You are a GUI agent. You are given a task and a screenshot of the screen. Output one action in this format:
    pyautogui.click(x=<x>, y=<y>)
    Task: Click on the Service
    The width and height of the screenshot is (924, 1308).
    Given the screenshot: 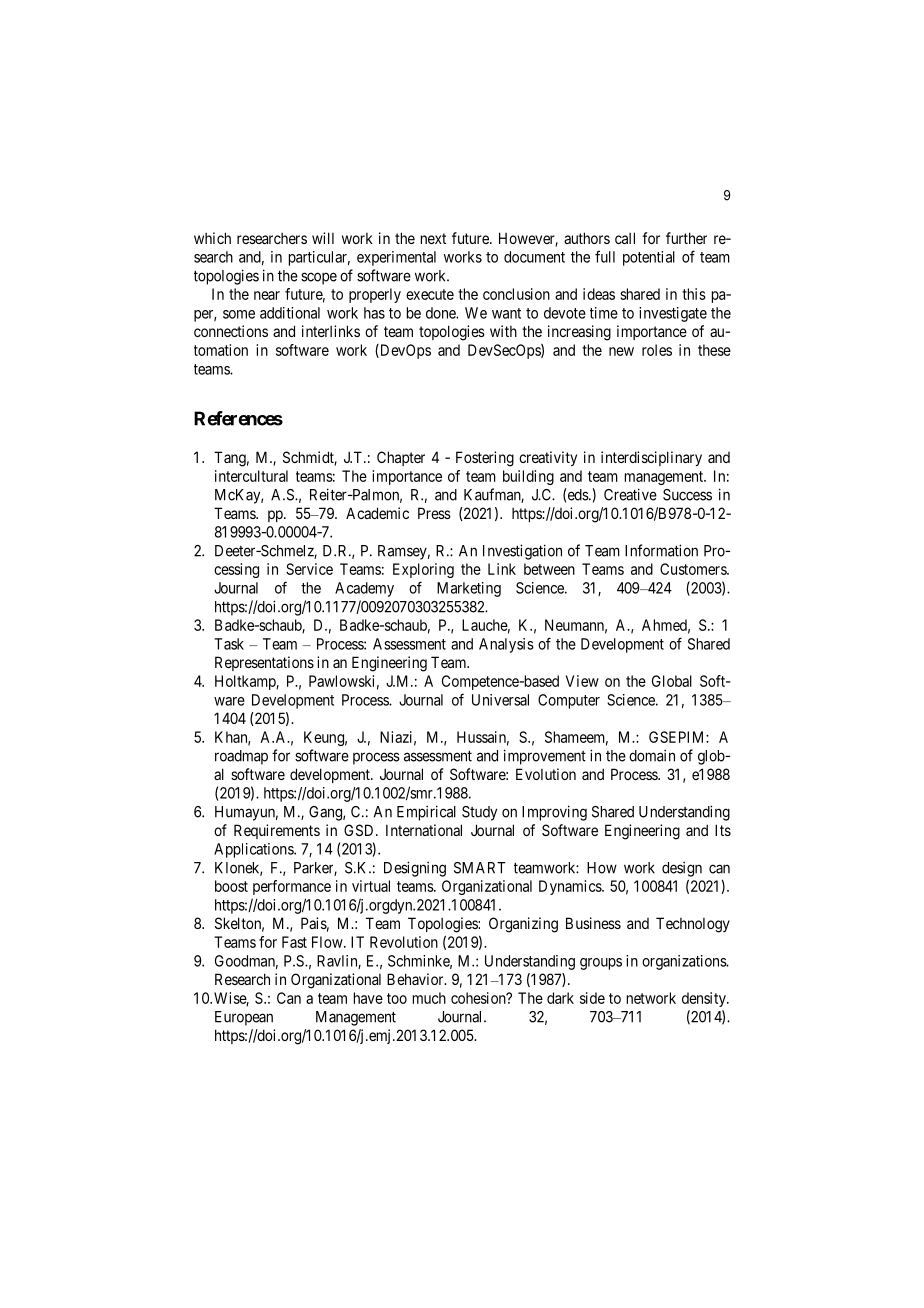 What is the action you would take?
    pyautogui.click(x=309, y=569)
